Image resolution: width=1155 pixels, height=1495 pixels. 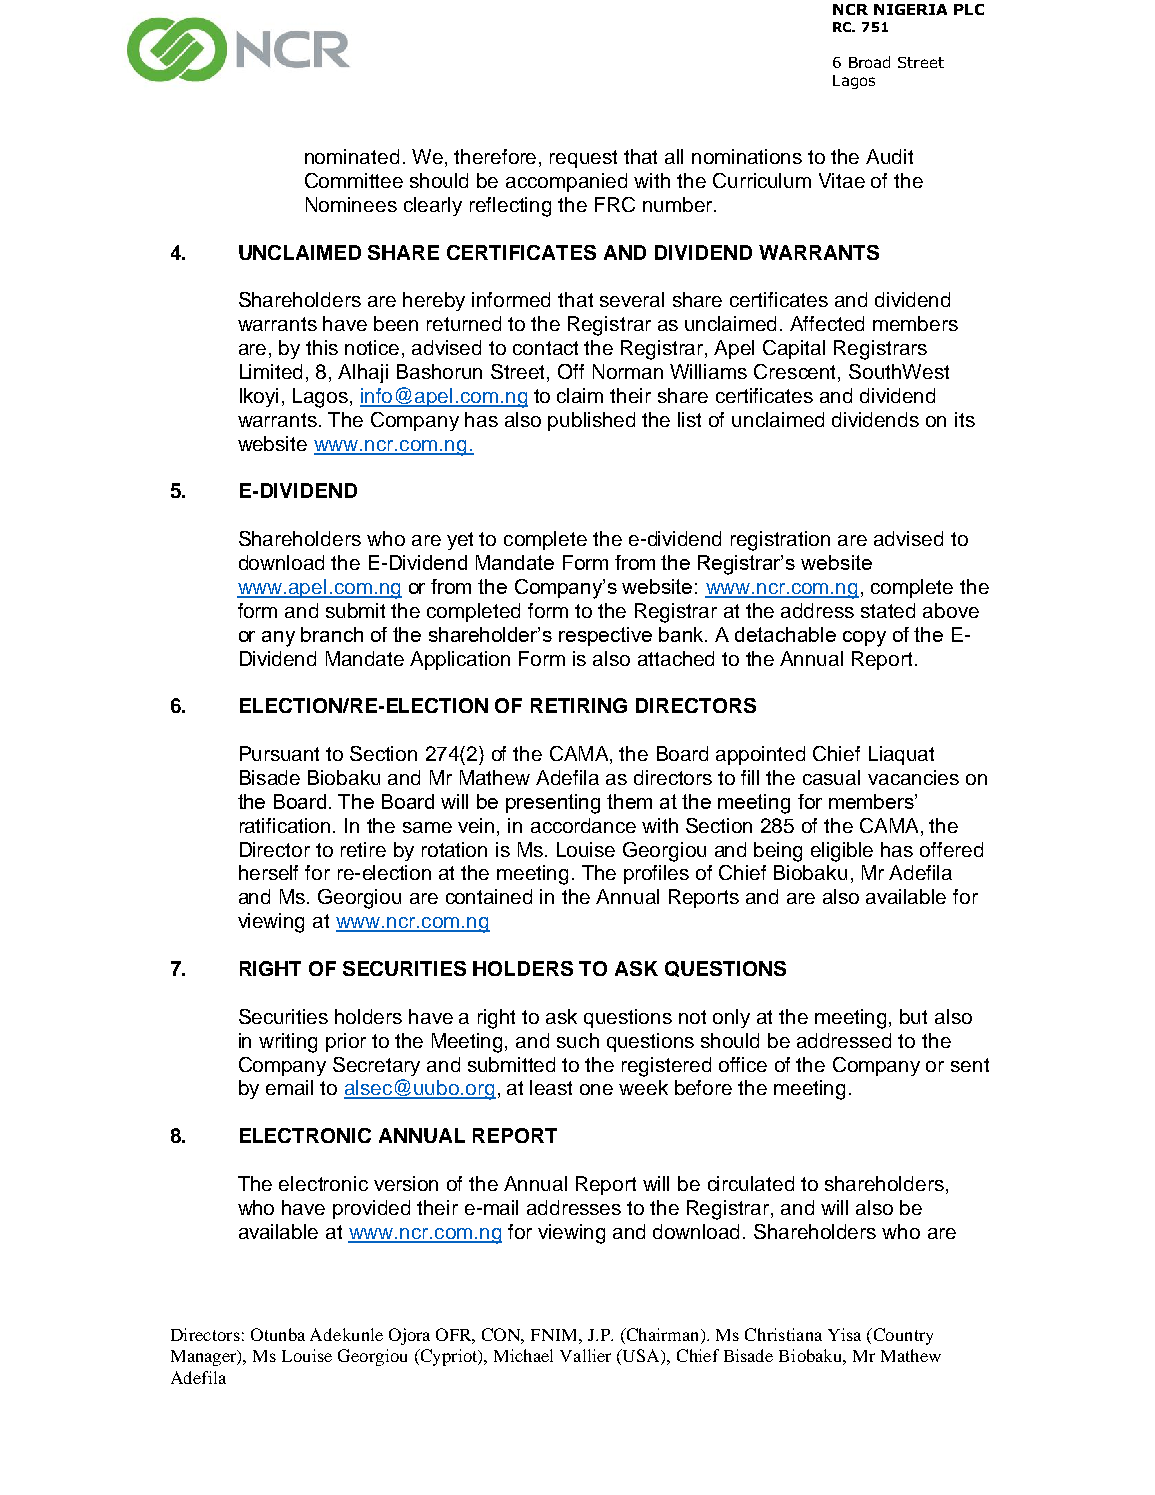 What do you see at coordinates (902, 1336) in the screenshot?
I see `Country` at bounding box center [902, 1336].
